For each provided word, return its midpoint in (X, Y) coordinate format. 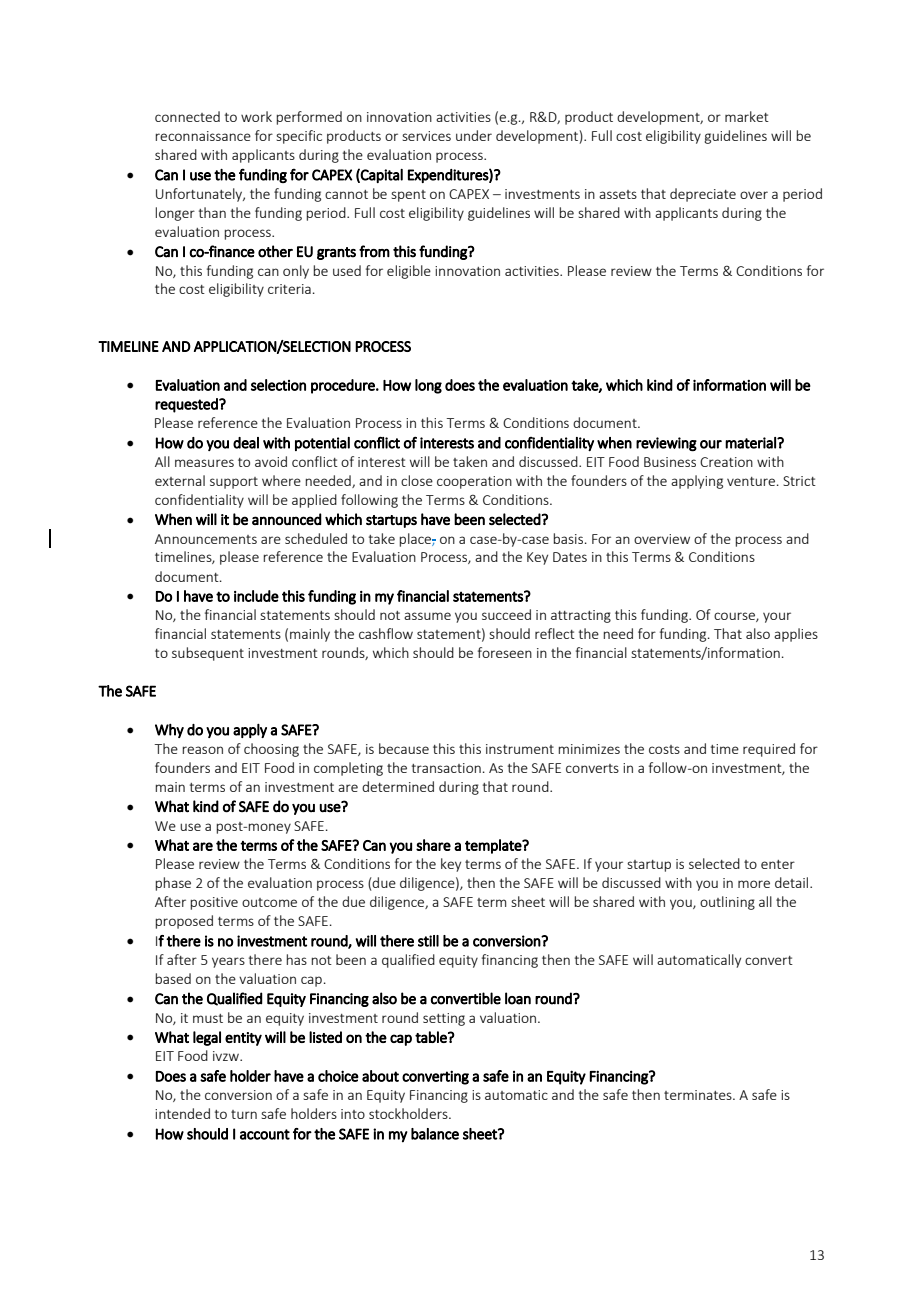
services (426, 136)
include (256, 596)
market (747, 116)
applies (796, 635)
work (256, 116)
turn (244, 1114)
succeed (506, 614)
